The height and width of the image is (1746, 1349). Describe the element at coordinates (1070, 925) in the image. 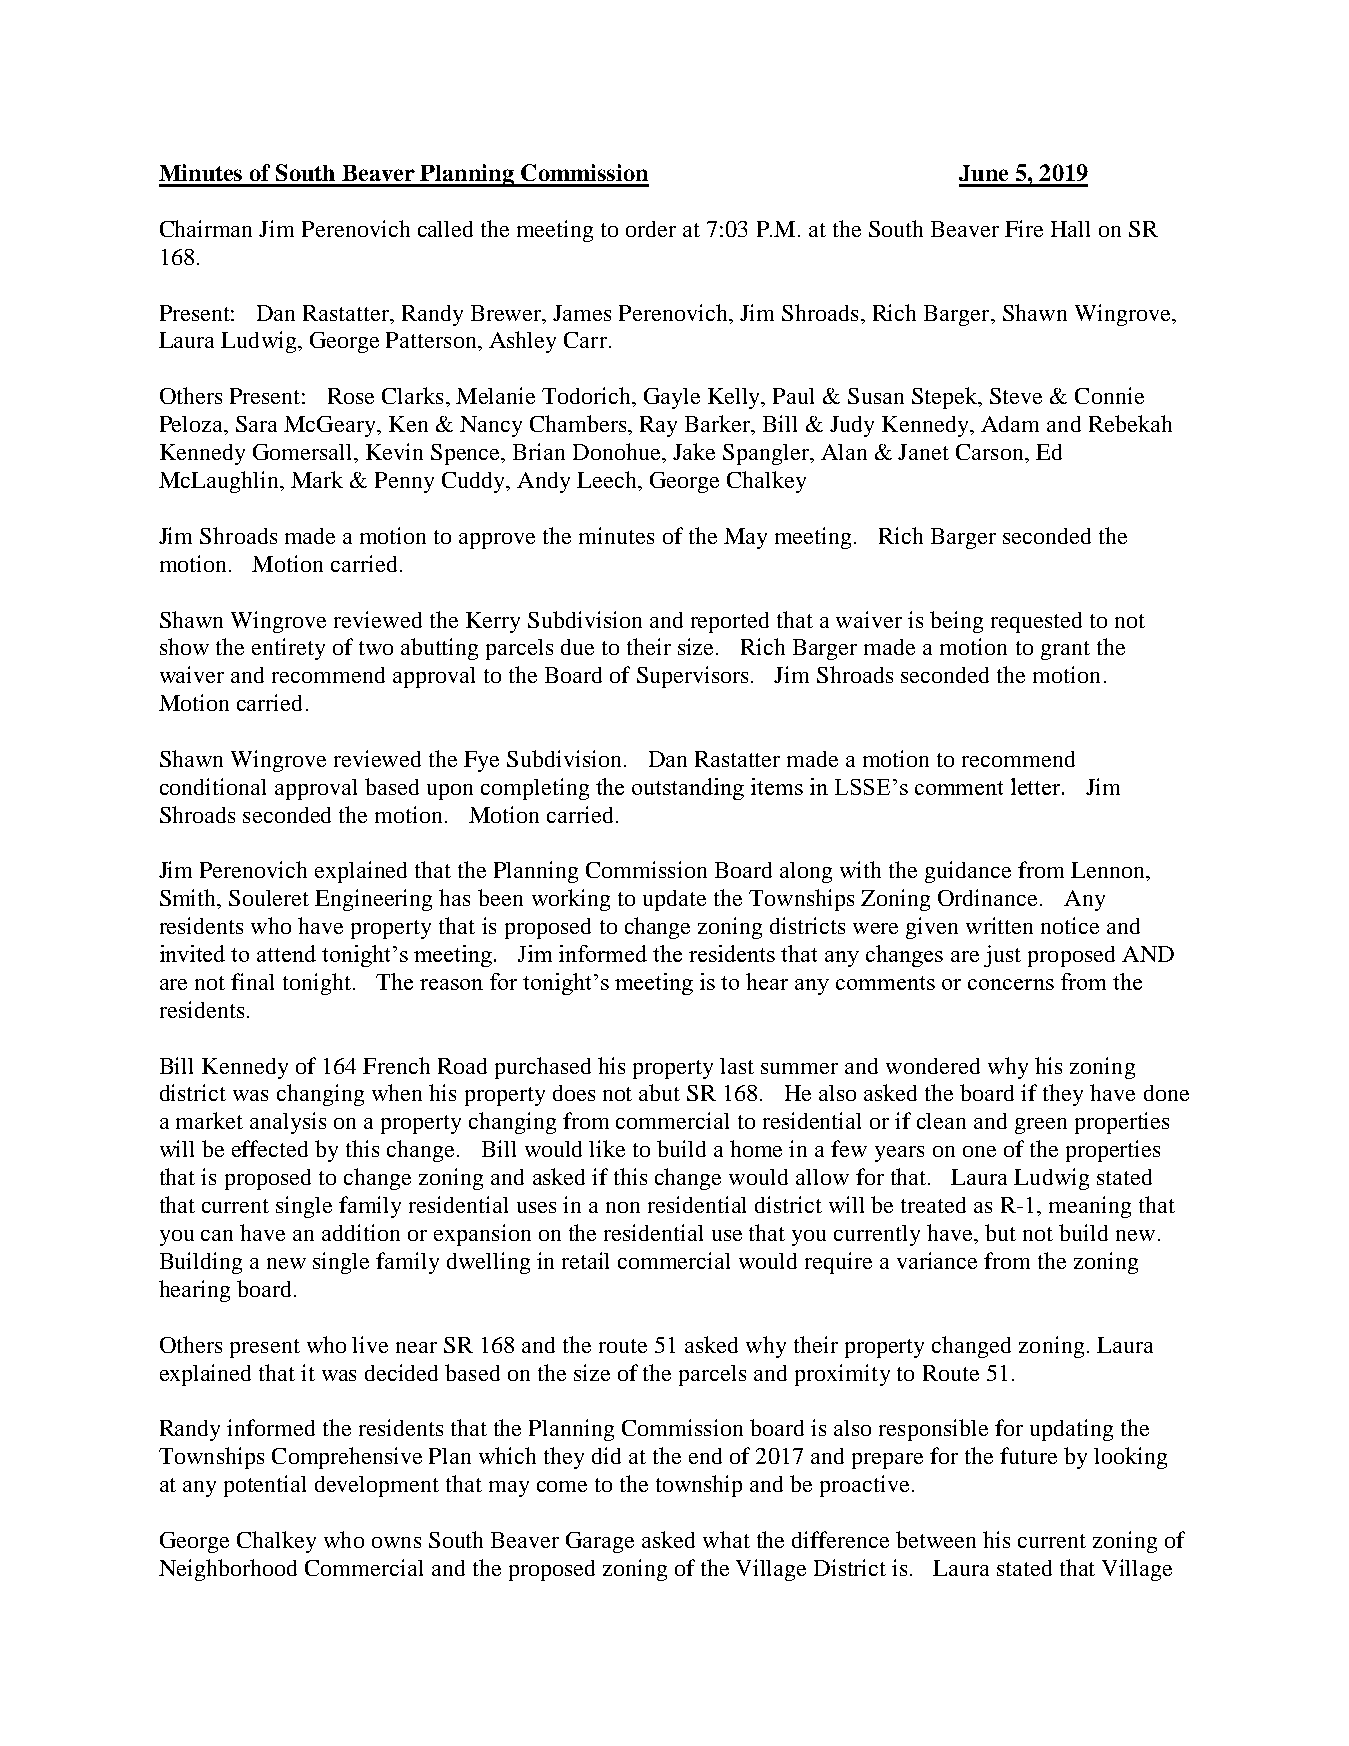

I see `notice` at that location.
